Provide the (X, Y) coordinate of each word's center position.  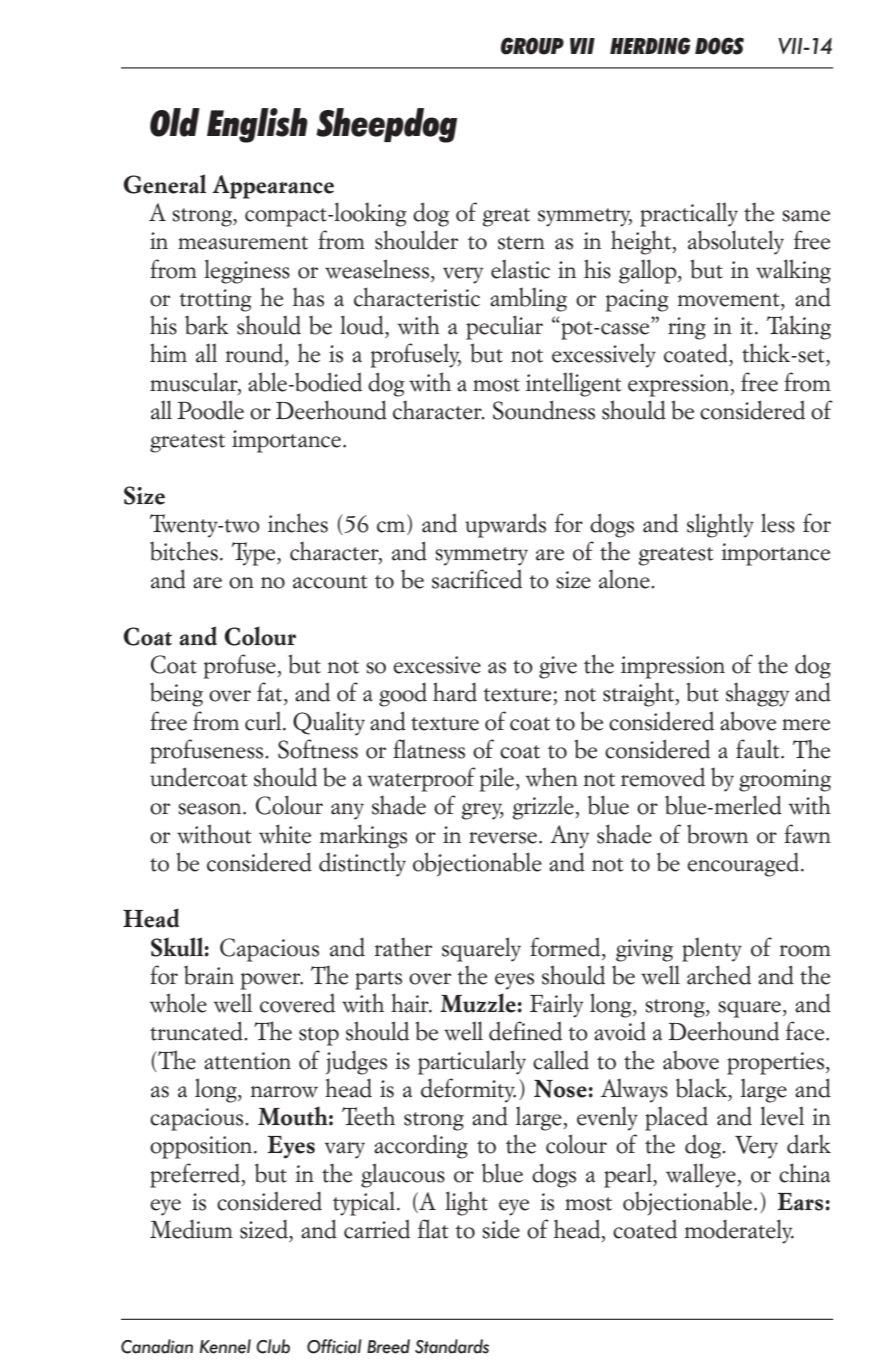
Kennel (225, 1346)
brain (209, 975)
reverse (503, 838)
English (257, 125)
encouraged (743, 864)
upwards (505, 525)
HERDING (650, 46)
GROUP (532, 46)
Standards (452, 1346)
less (778, 523)
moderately (739, 1231)
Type (255, 554)
